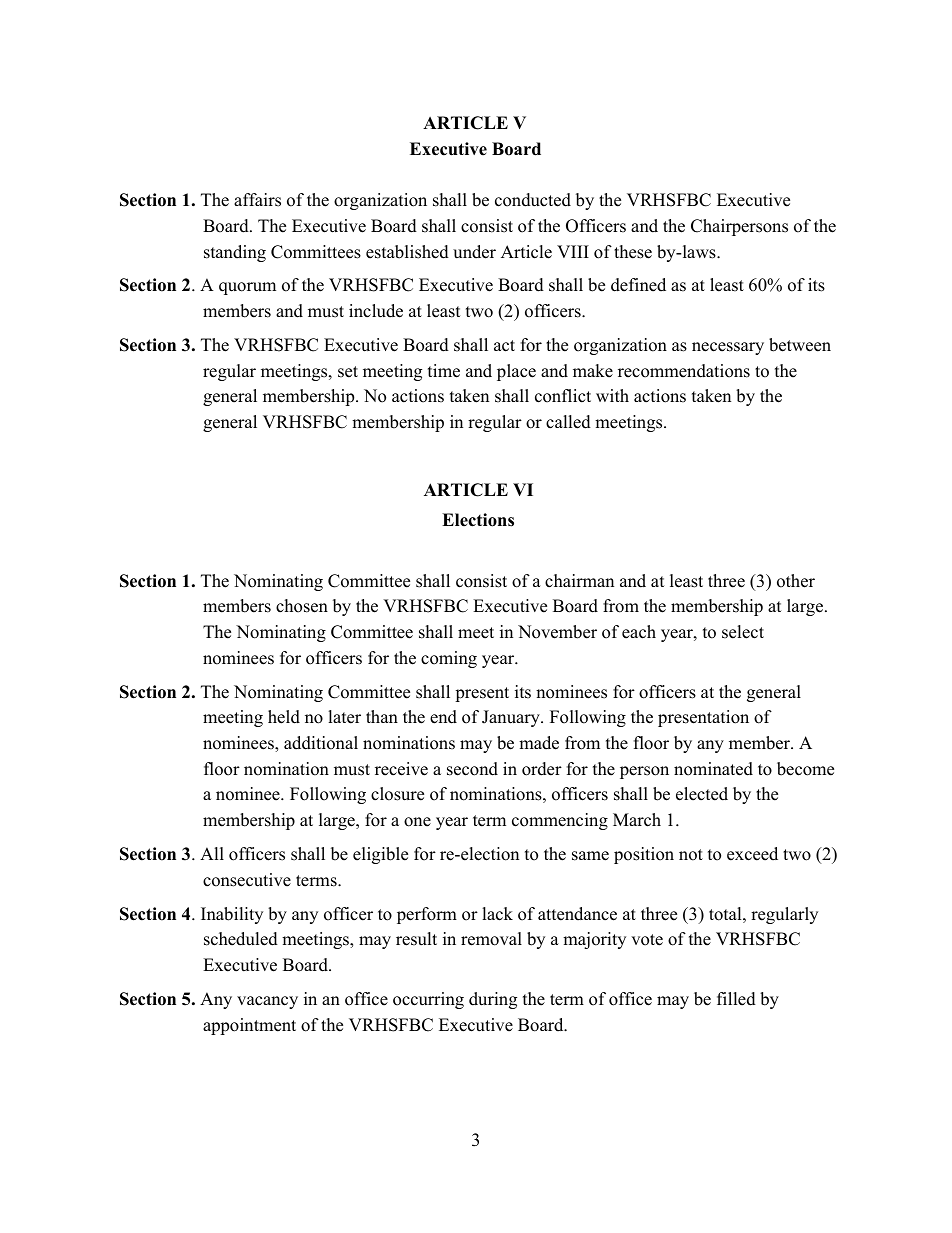 Image resolution: width=952 pixels, height=1233 pixels. Describe the element at coordinates (493, 1000) in the screenshot. I see `during` at that location.
